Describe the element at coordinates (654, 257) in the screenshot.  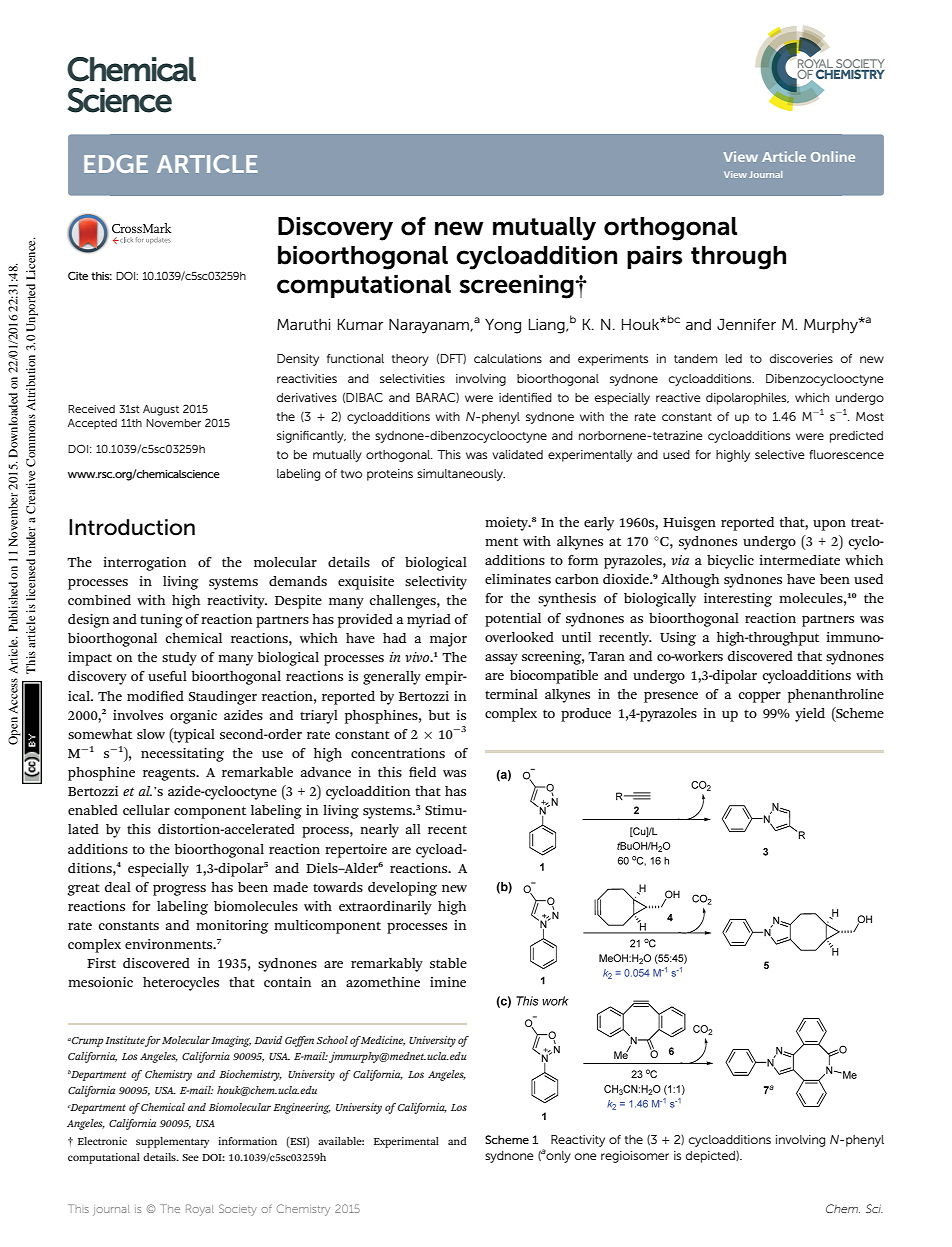
I see `pairs` at that location.
